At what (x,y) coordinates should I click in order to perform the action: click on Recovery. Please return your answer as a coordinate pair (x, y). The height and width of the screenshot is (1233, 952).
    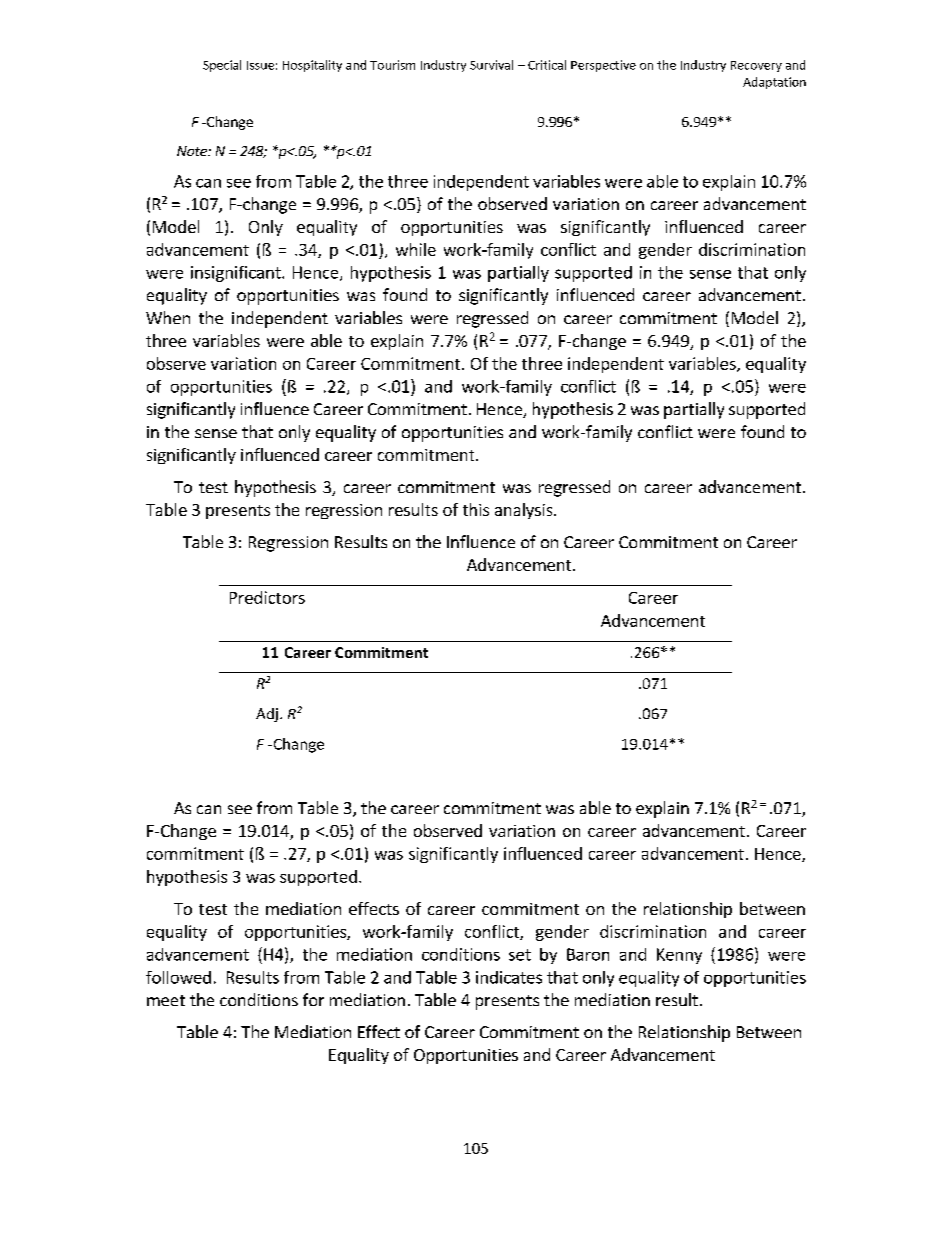
    Looking at the image, I should click on (756, 66).
